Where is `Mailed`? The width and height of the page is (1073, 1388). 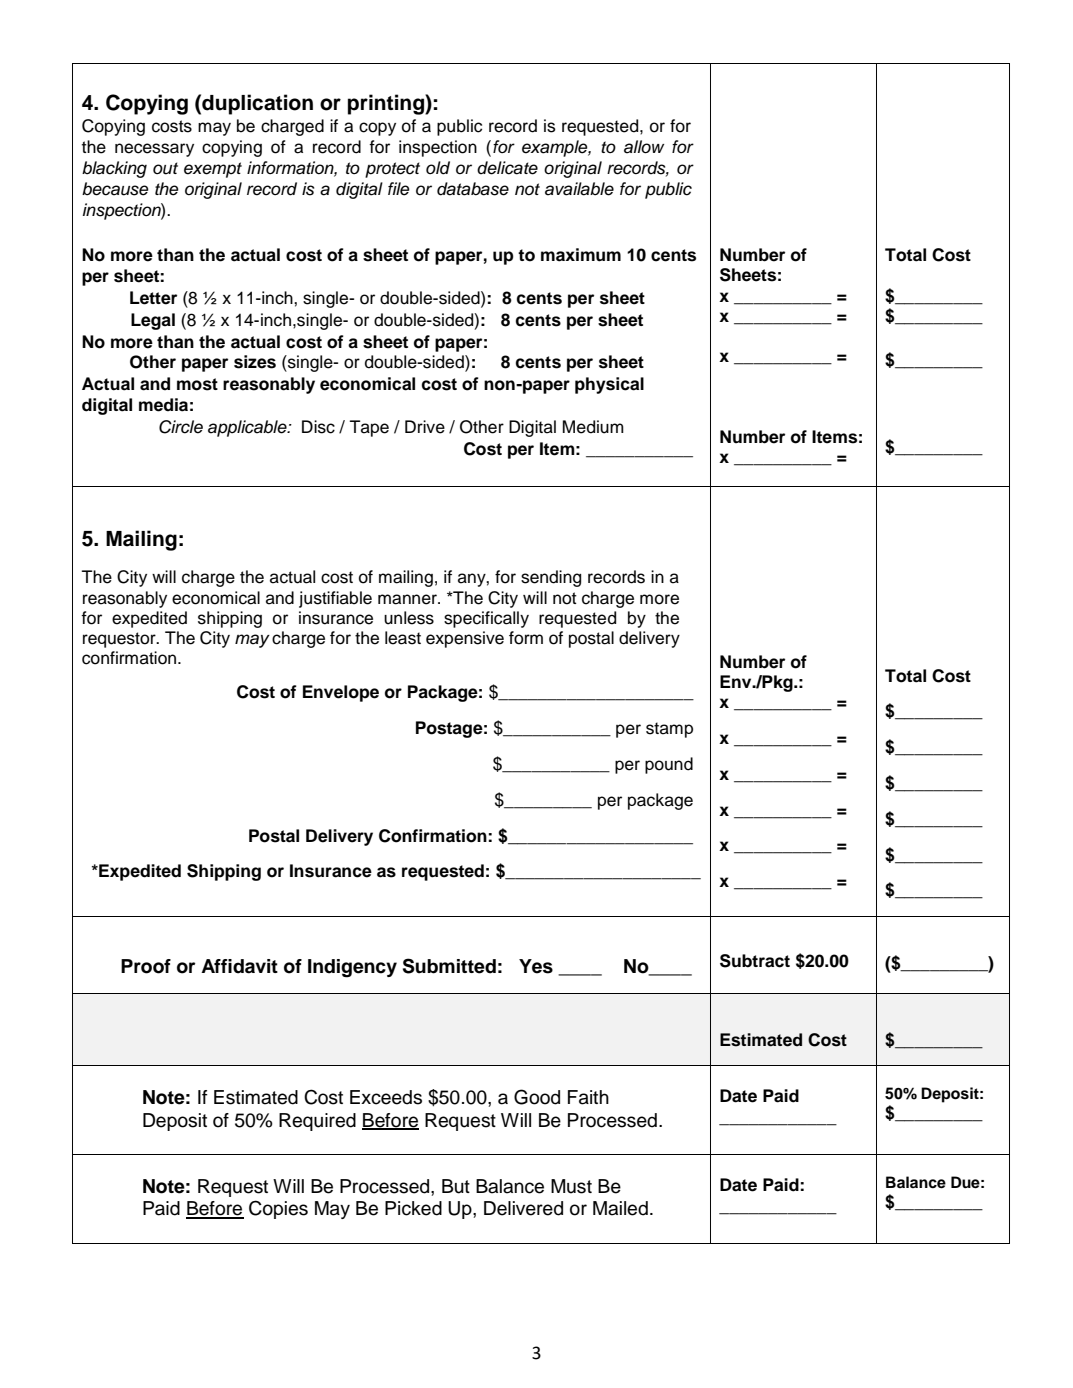 Mailed is located at coordinates (620, 1208).
